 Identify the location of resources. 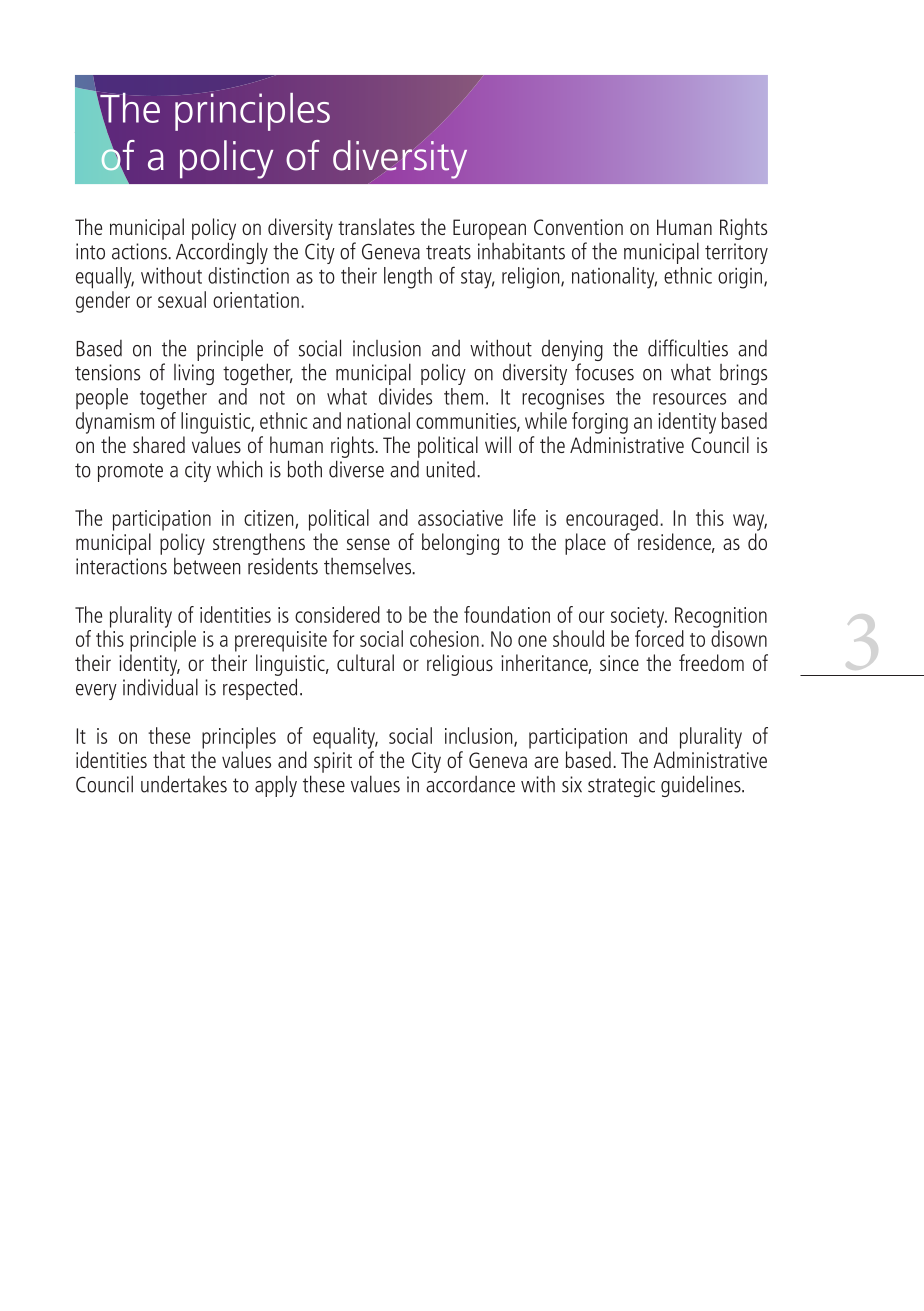
(689, 399).
